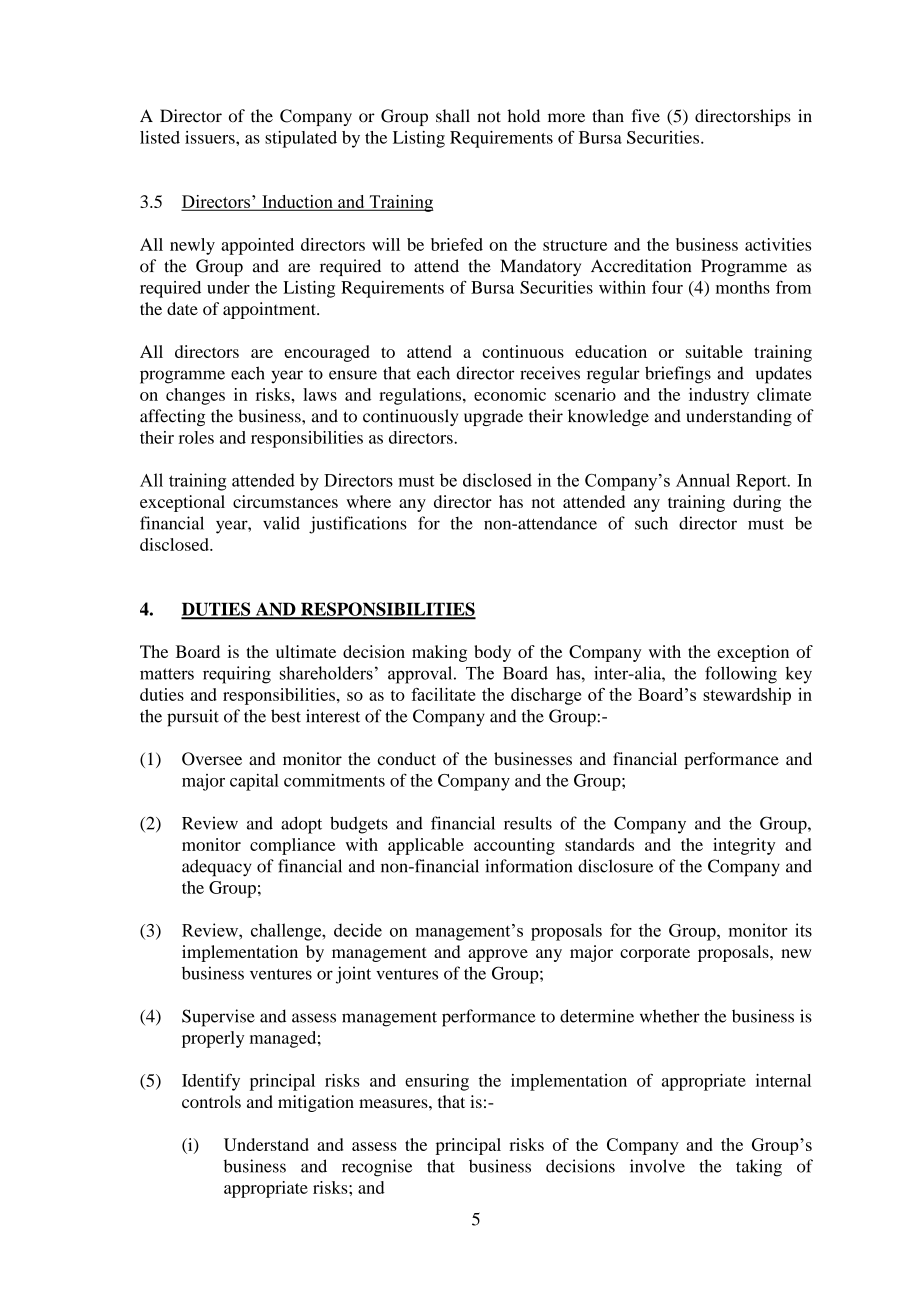  I want to click on five, so click(646, 116).
